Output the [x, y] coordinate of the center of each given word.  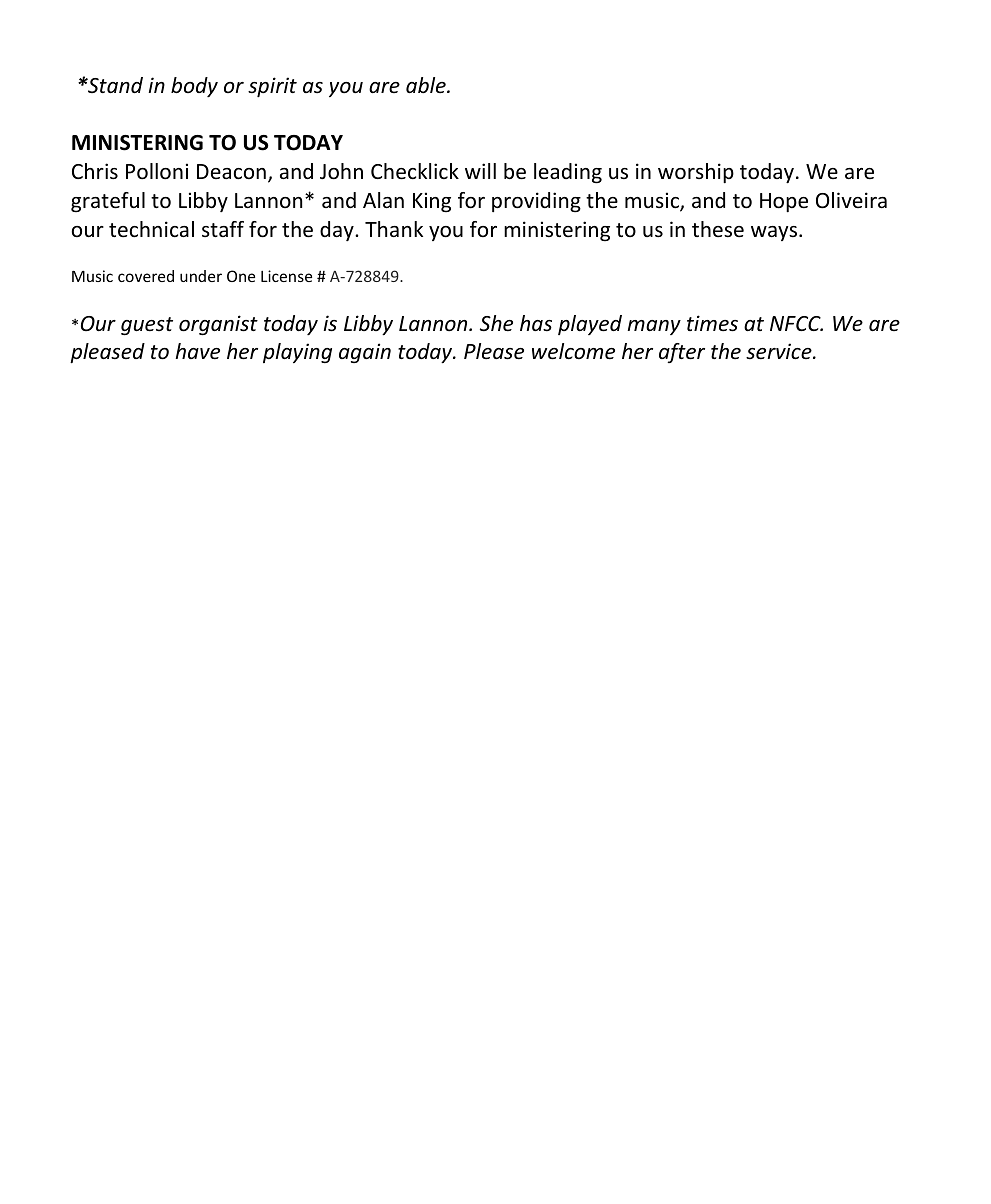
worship [696, 173]
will [480, 171]
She [496, 323]
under [201, 276]
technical [151, 229]
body [194, 87]
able [427, 85]
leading [568, 173]
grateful [108, 202]
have [197, 351]
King [432, 202]
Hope [784, 202]
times [712, 323]
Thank [394, 229]
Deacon [231, 172]
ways [775, 233]
